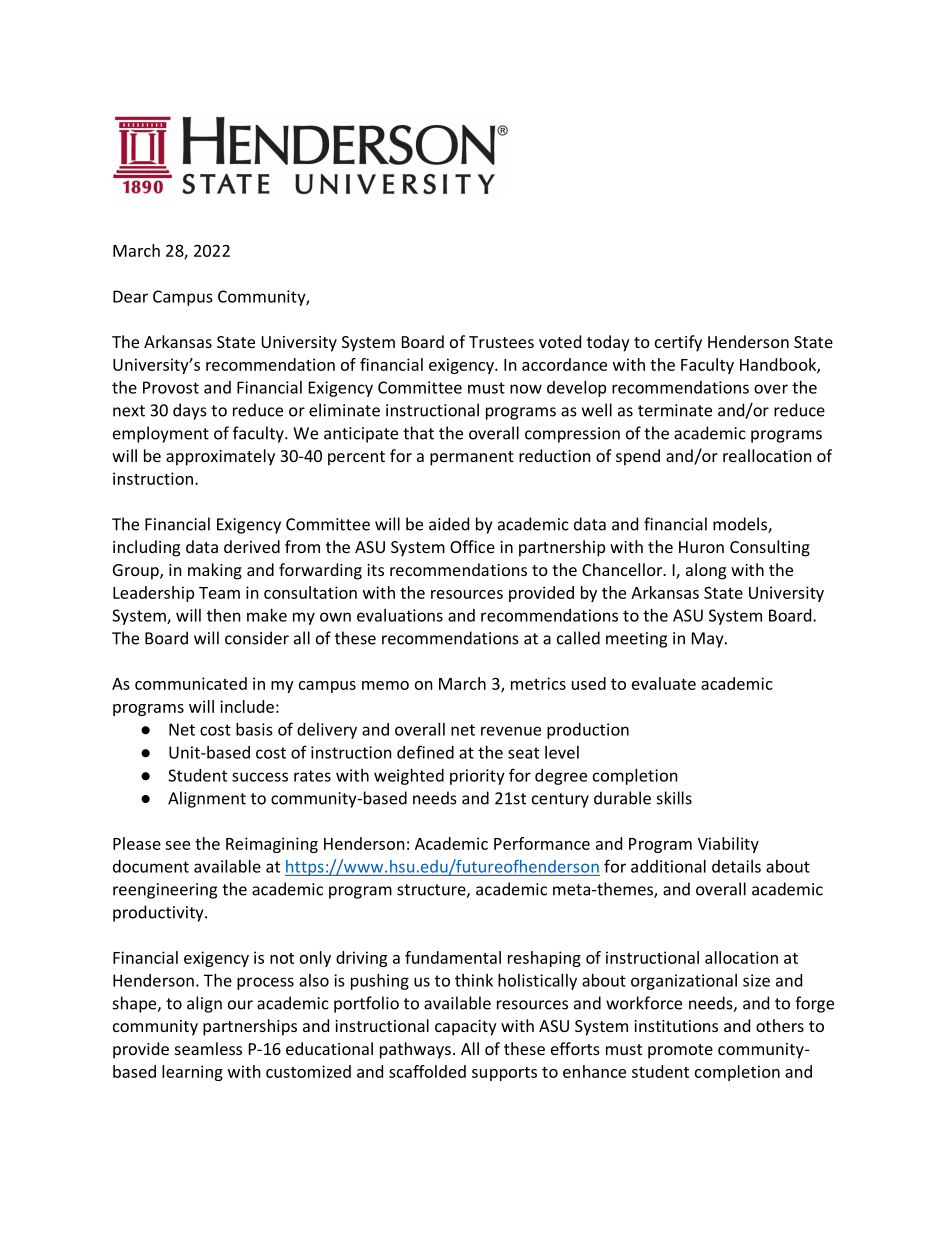  I want to click on see, so click(177, 845).
